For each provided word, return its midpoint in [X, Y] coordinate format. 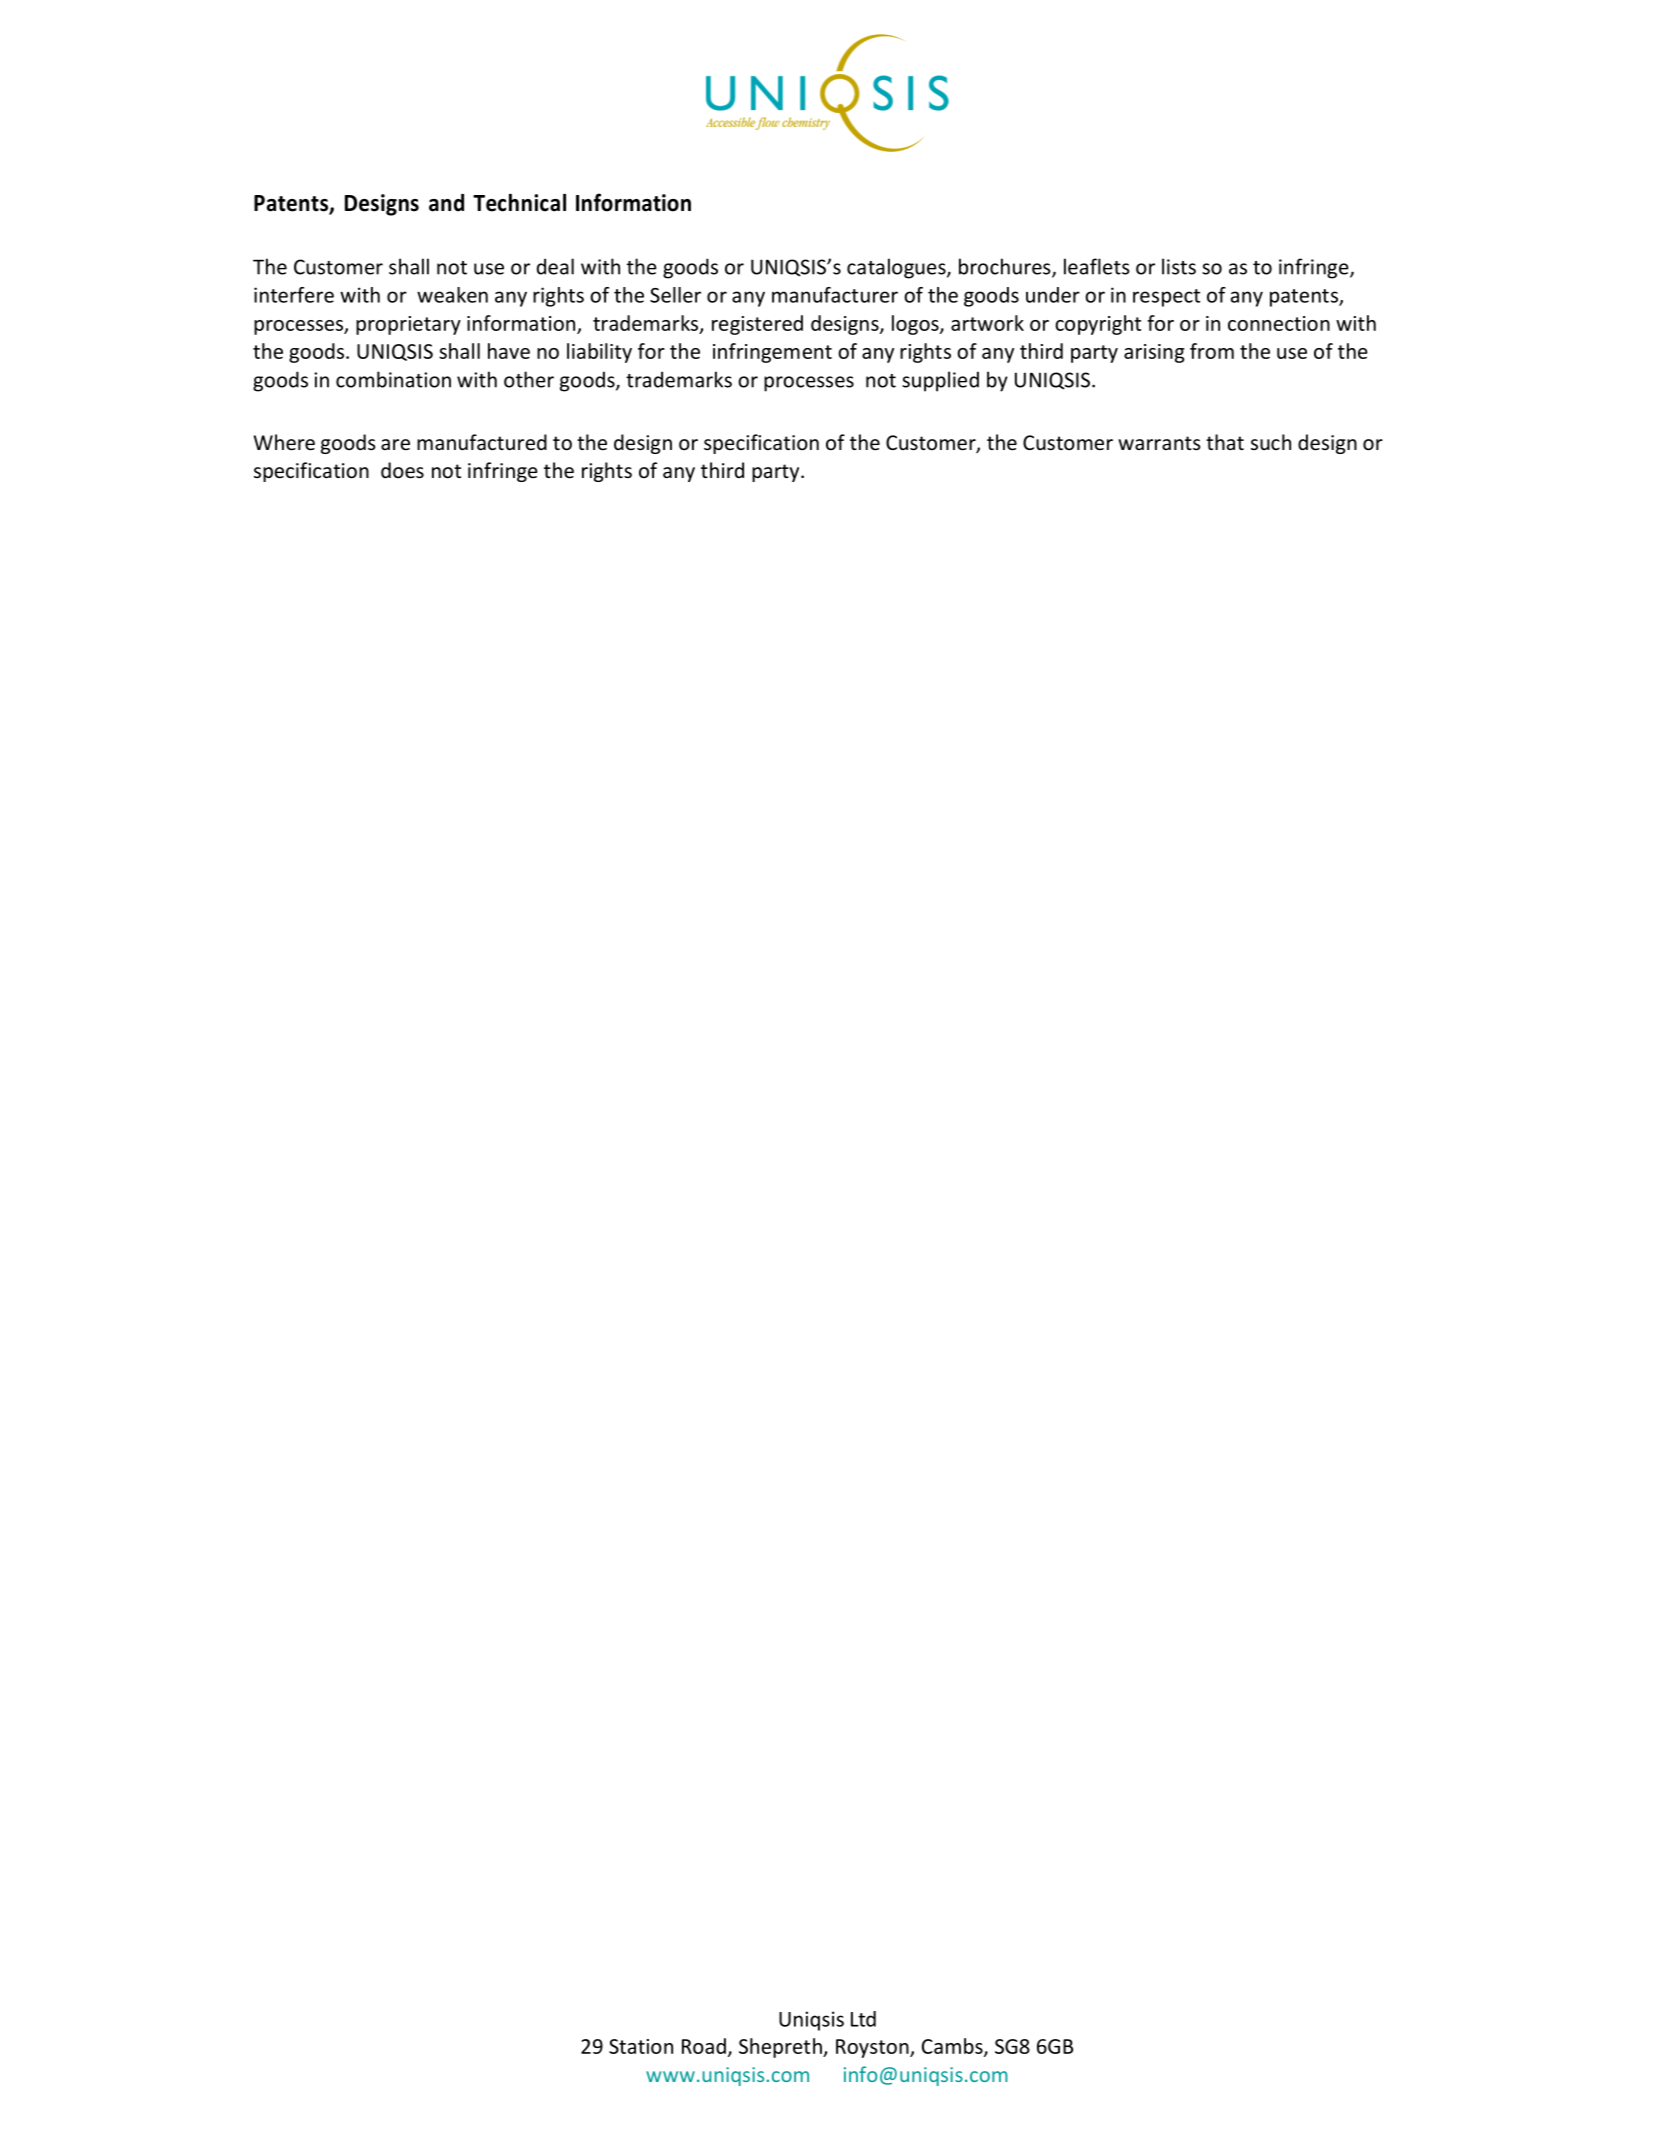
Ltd [863, 2019]
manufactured [482, 442]
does [402, 470]
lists [1179, 266]
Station [641, 2046]
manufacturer [835, 295]
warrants [1159, 443]
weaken [452, 295]
